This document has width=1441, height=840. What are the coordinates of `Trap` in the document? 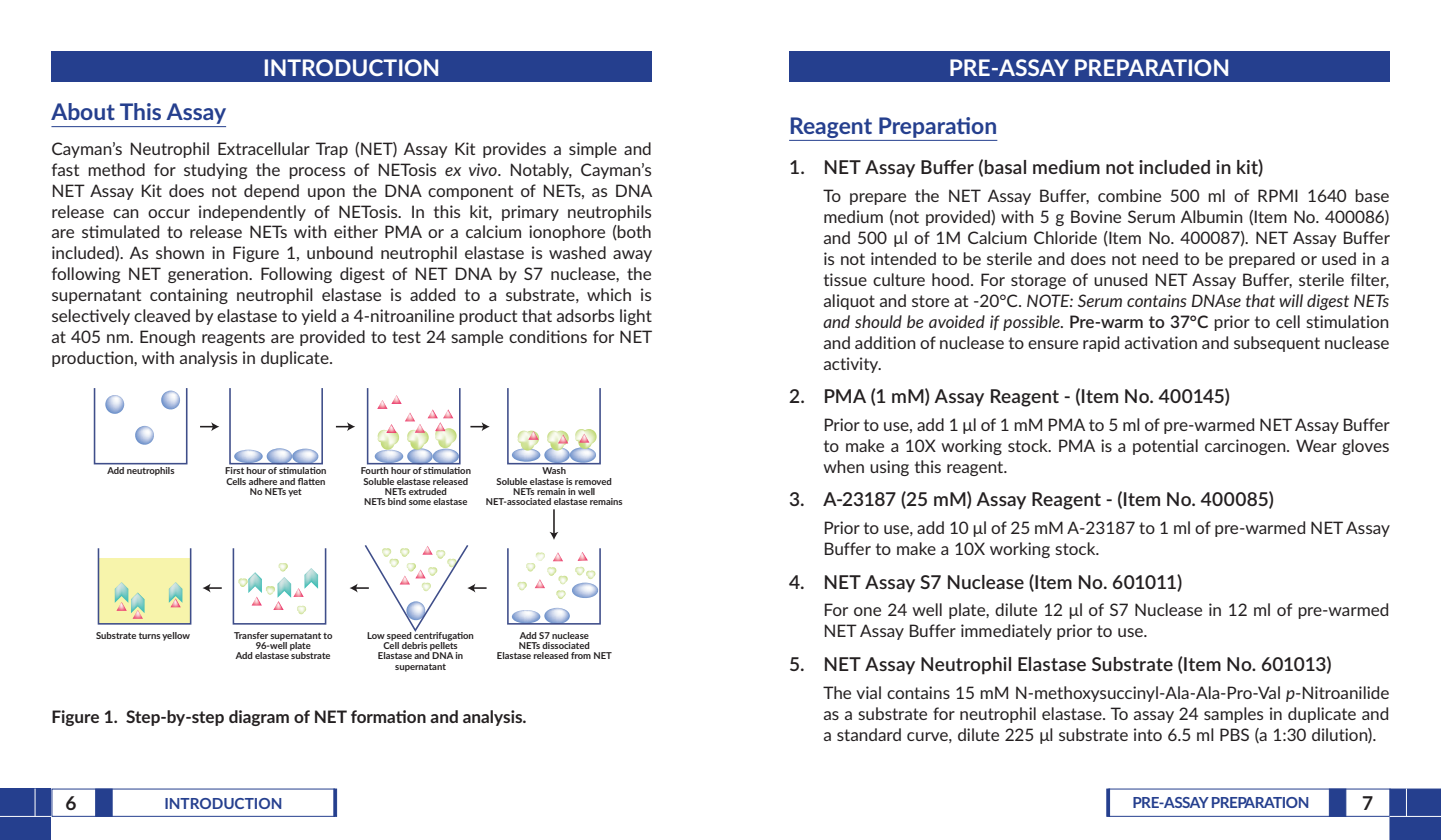 It's located at (332, 150).
